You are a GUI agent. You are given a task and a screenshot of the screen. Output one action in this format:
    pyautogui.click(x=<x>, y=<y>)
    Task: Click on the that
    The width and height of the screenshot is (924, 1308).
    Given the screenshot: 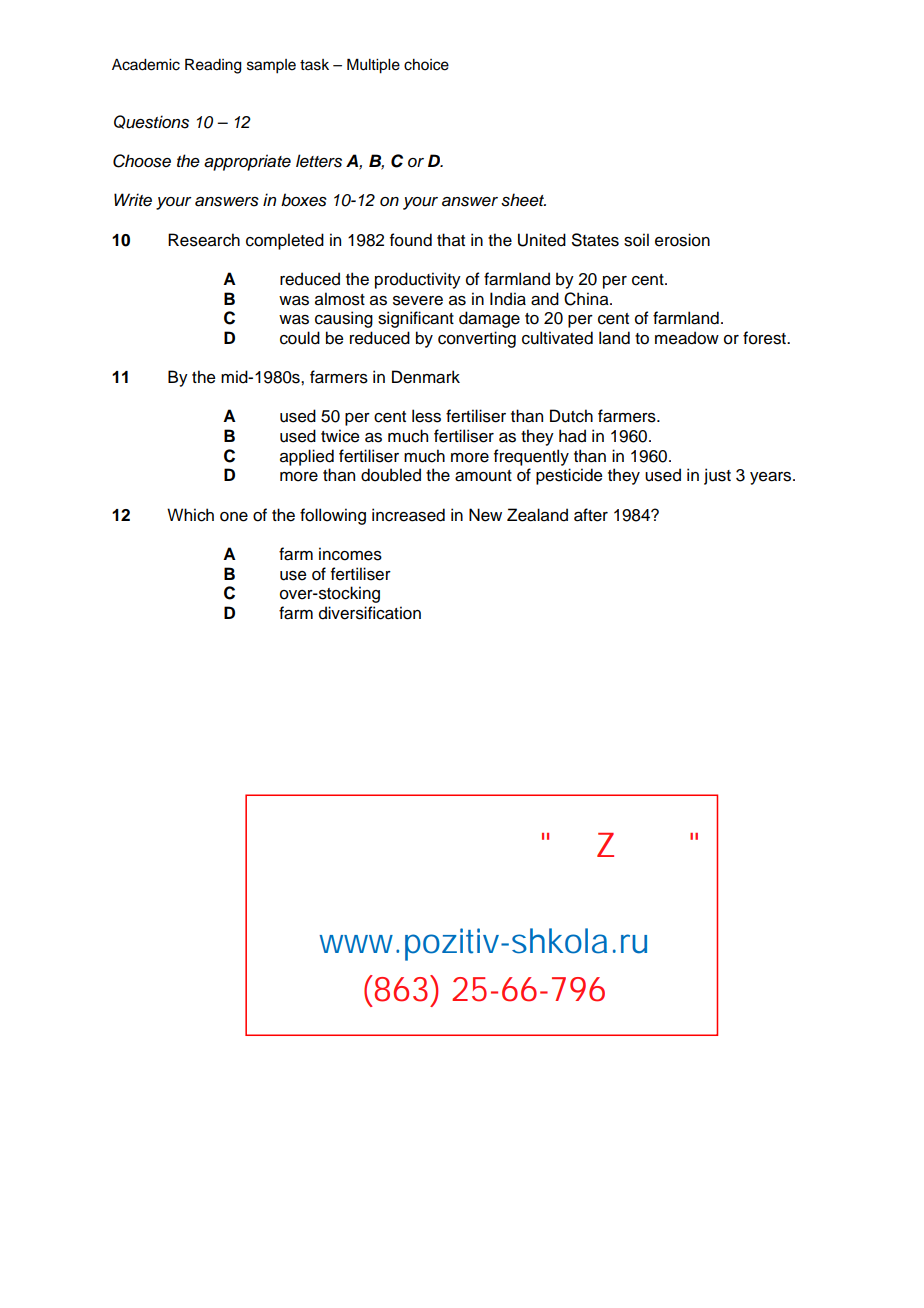 What is the action you would take?
    pyautogui.click(x=451, y=240)
